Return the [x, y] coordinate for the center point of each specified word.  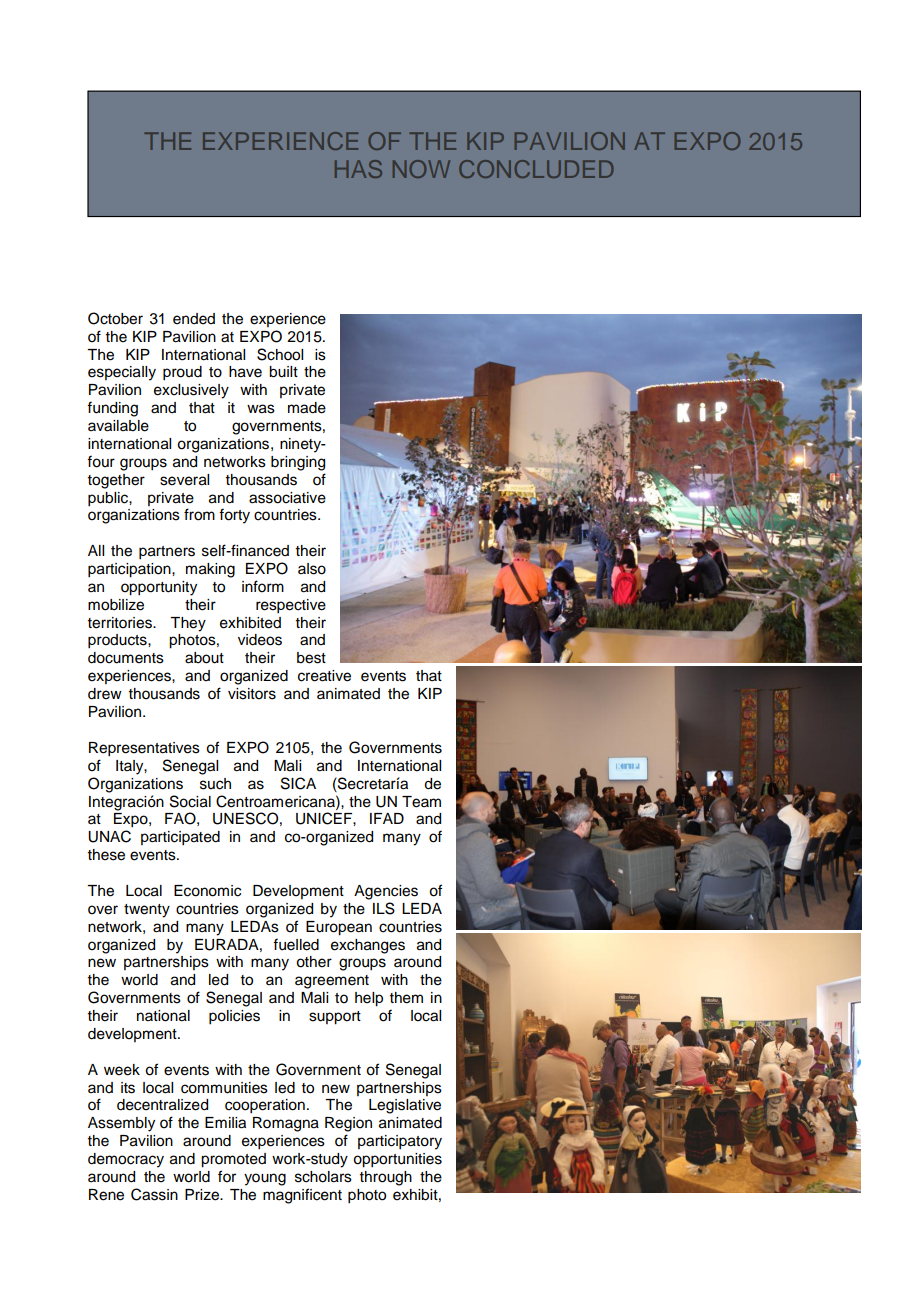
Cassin [154, 1194]
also [312, 569]
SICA [298, 783]
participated [180, 838]
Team [421, 802]
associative [287, 498]
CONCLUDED [536, 169]
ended [194, 319]
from [199, 514]
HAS [358, 169]
